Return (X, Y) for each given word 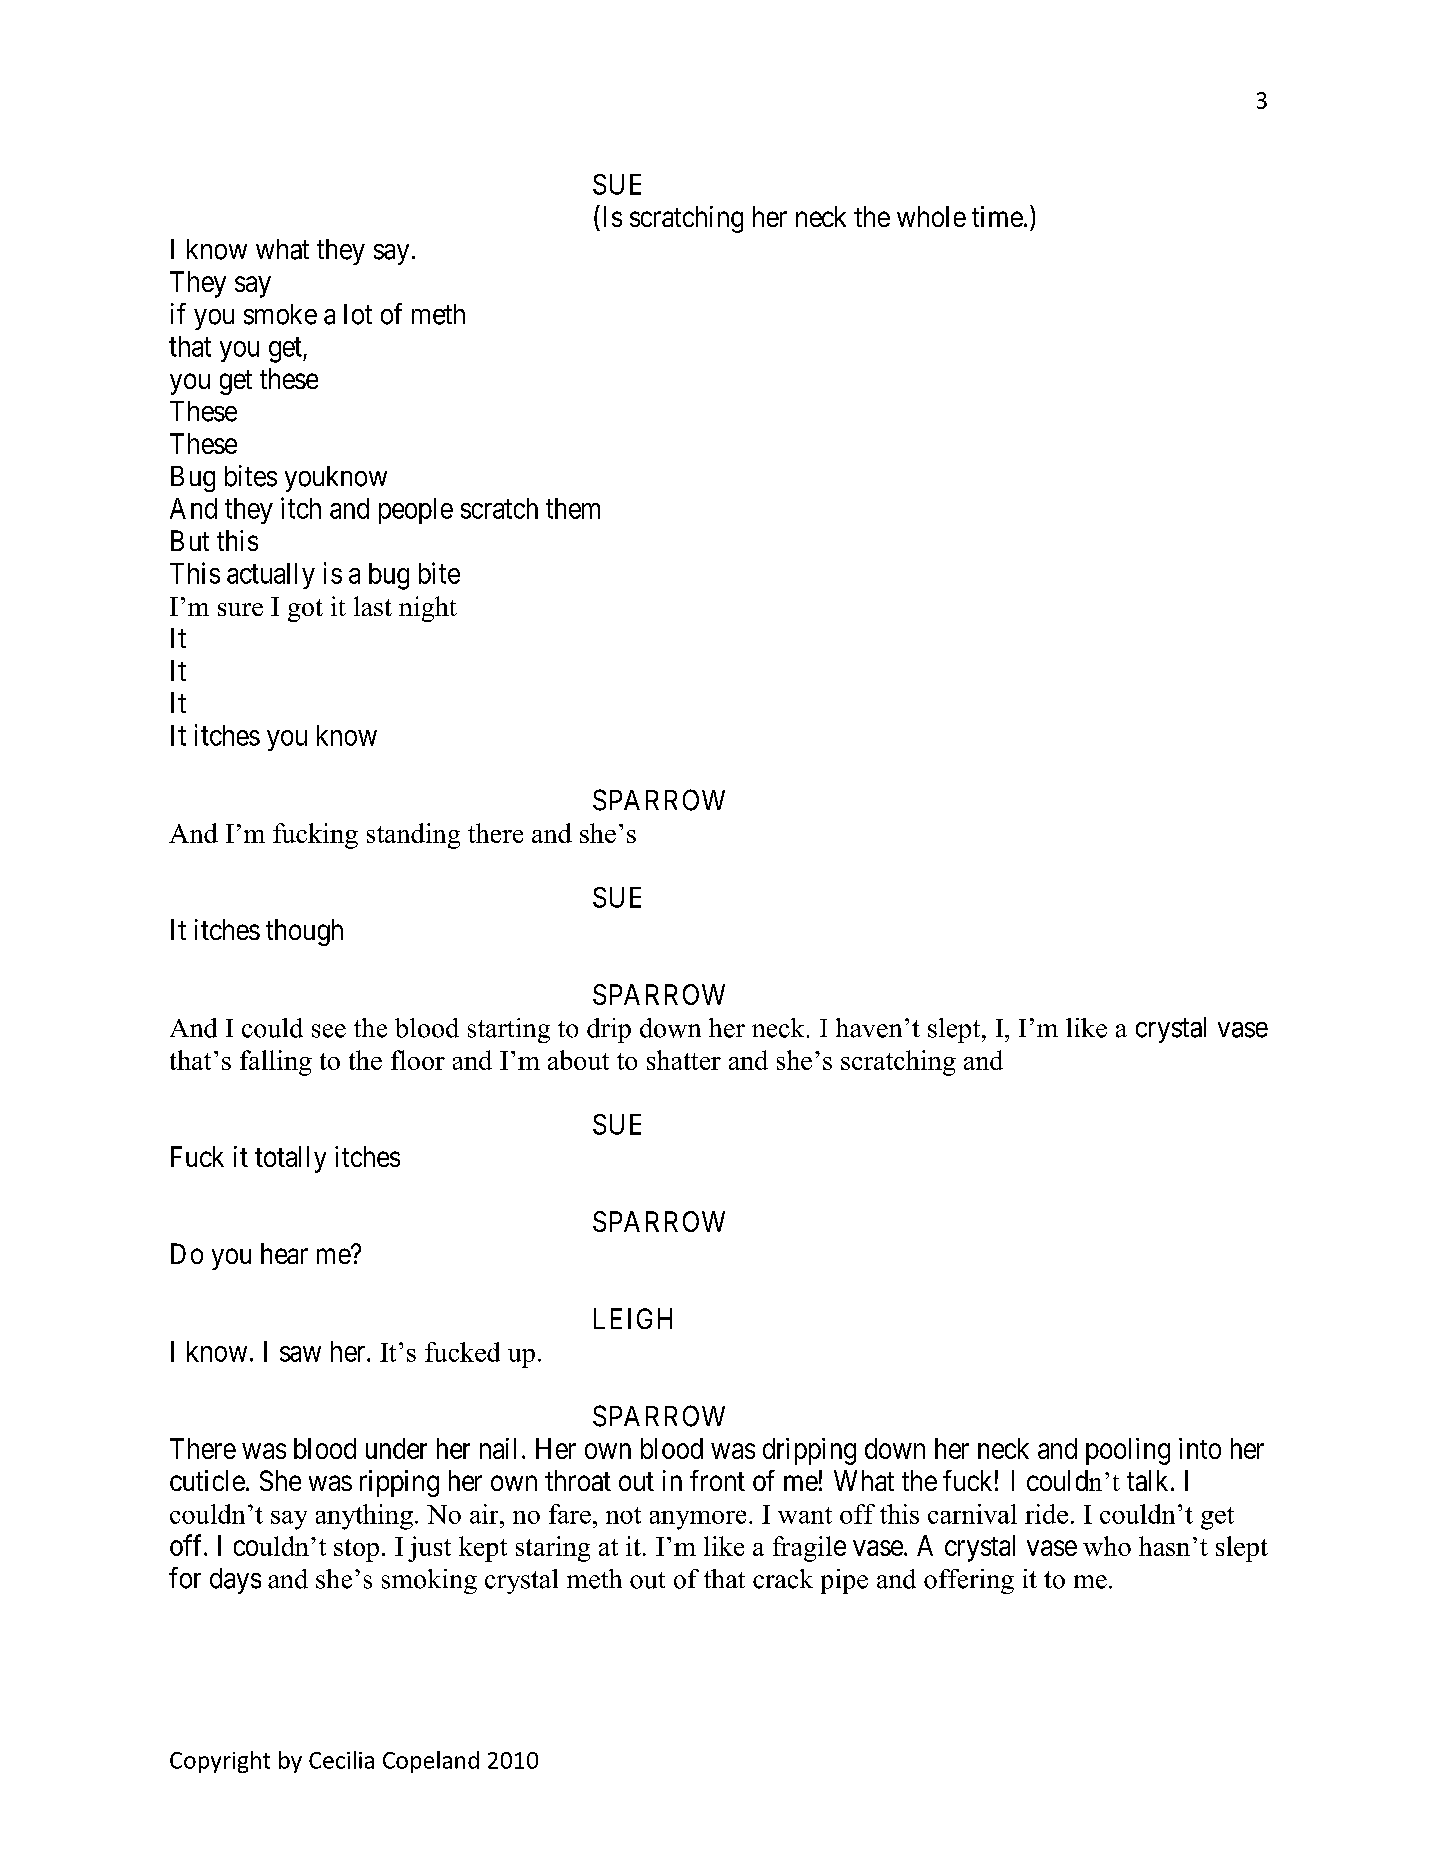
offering (969, 1581)
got (305, 610)
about (578, 1060)
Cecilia (341, 1760)
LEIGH (633, 1318)
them (573, 508)
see (329, 1031)
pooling (1128, 1451)
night (428, 609)
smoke (280, 314)
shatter (684, 1060)
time (997, 216)
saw (300, 1354)
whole (931, 216)
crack (783, 1579)
